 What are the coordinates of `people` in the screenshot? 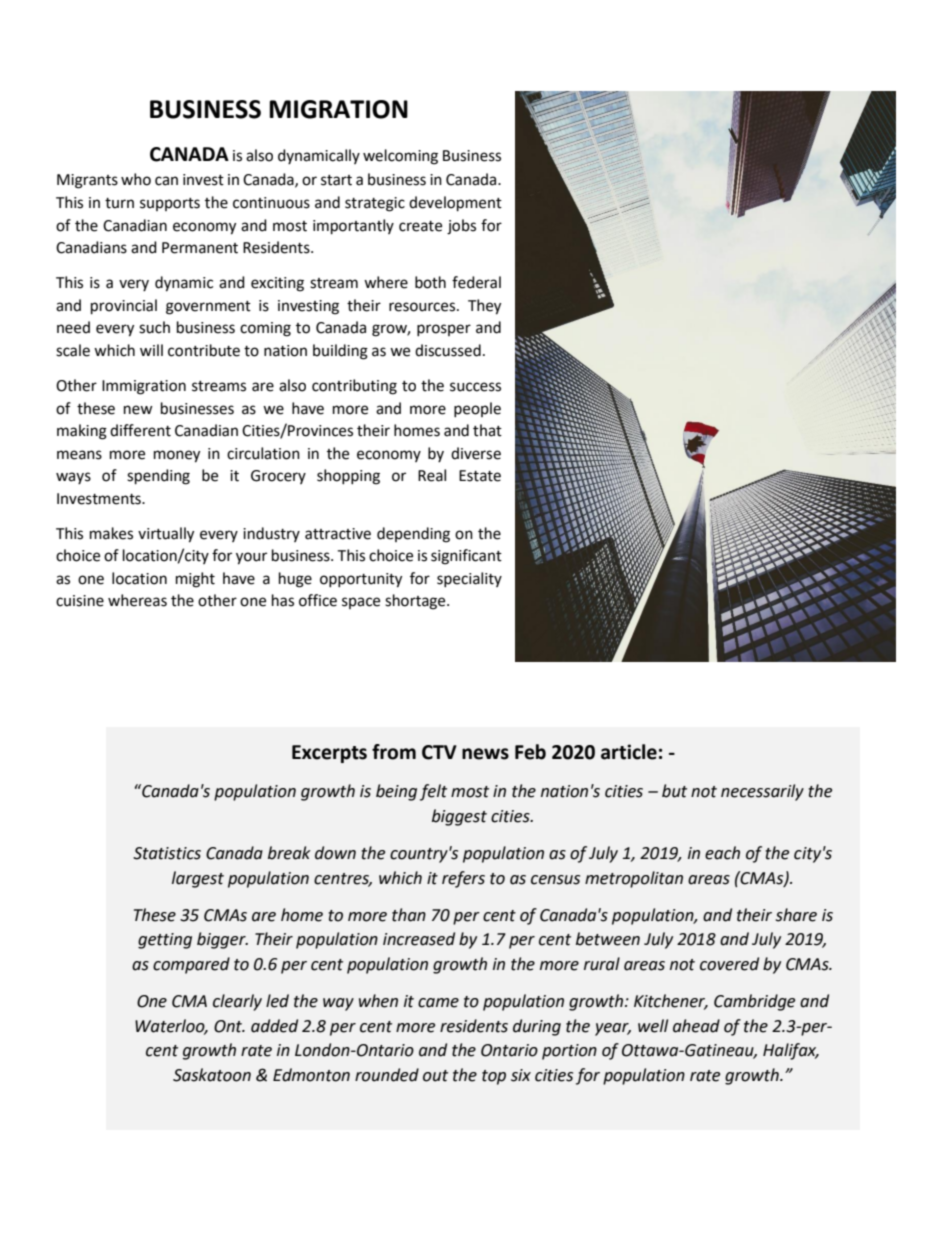 It's located at (477, 409).
